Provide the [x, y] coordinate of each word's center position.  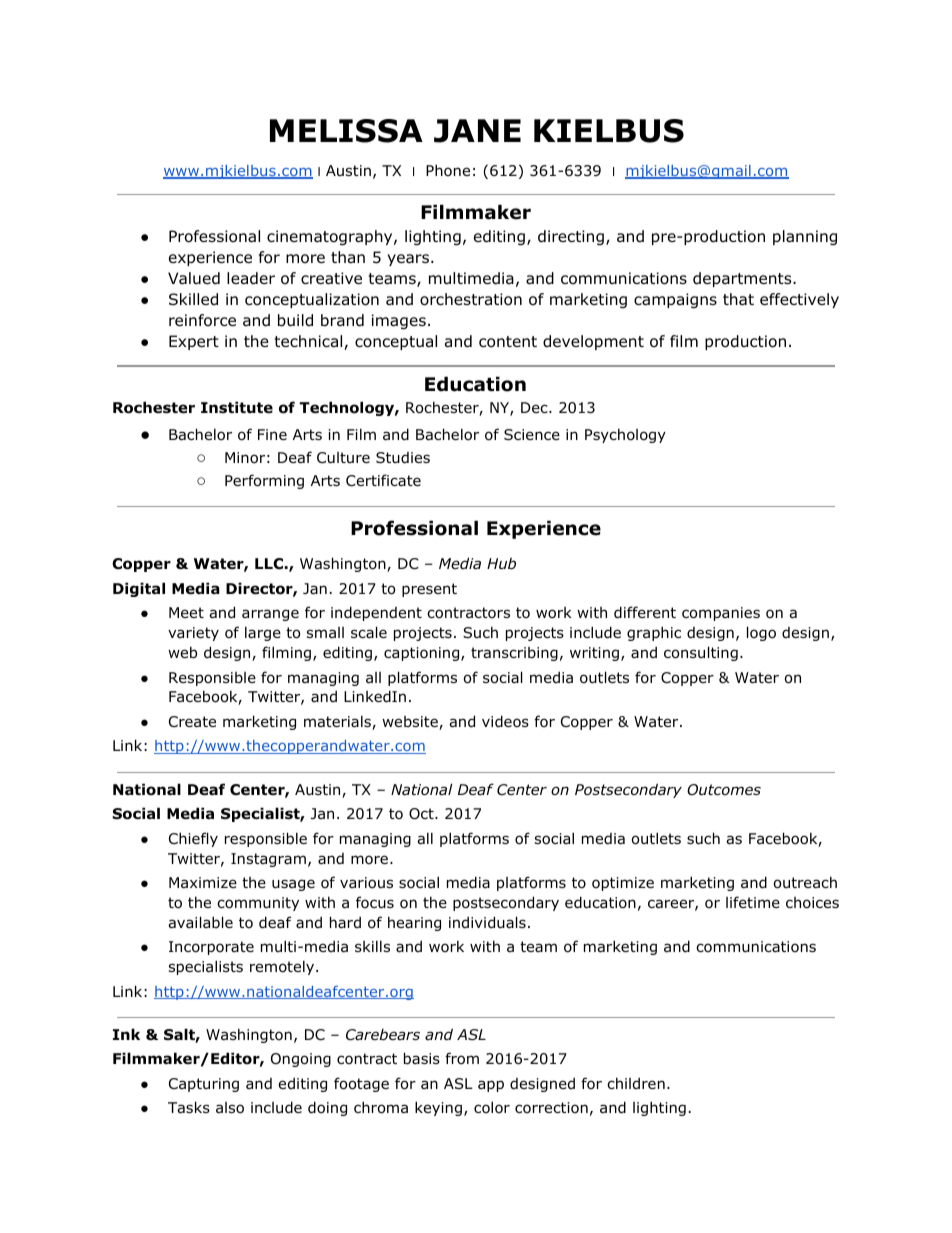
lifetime [753, 902]
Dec [535, 407]
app [491, 1086]
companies [721, 614]
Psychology [625, 435]
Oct [422, 814]
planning [805, 237]
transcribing [514, 654]
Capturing [204, 1085]
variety [193, 634]
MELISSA [346, 131]
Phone [448, 170]
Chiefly [193, 839]
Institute [237, 407]
